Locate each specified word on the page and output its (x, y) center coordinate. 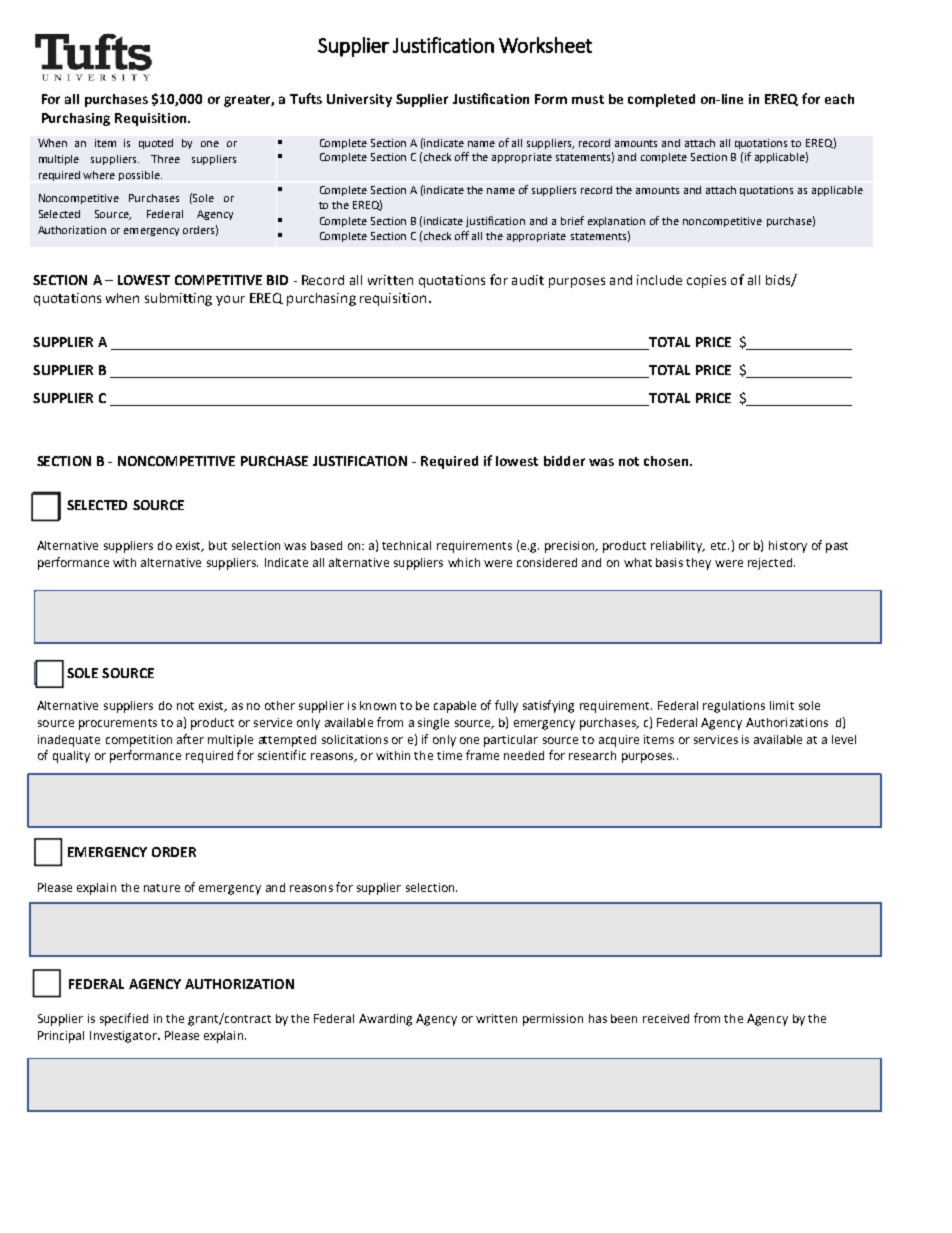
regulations (734, 707)
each (839, 99)
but (218, 545)
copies (706, 281)
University (359, 100)
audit (528, 280)
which (464, 562)
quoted (156, 144)
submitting (178, 299)
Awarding (385, 1020)
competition (139, 741)
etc (720, 546)
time (449, 755)
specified (124, 1019)
